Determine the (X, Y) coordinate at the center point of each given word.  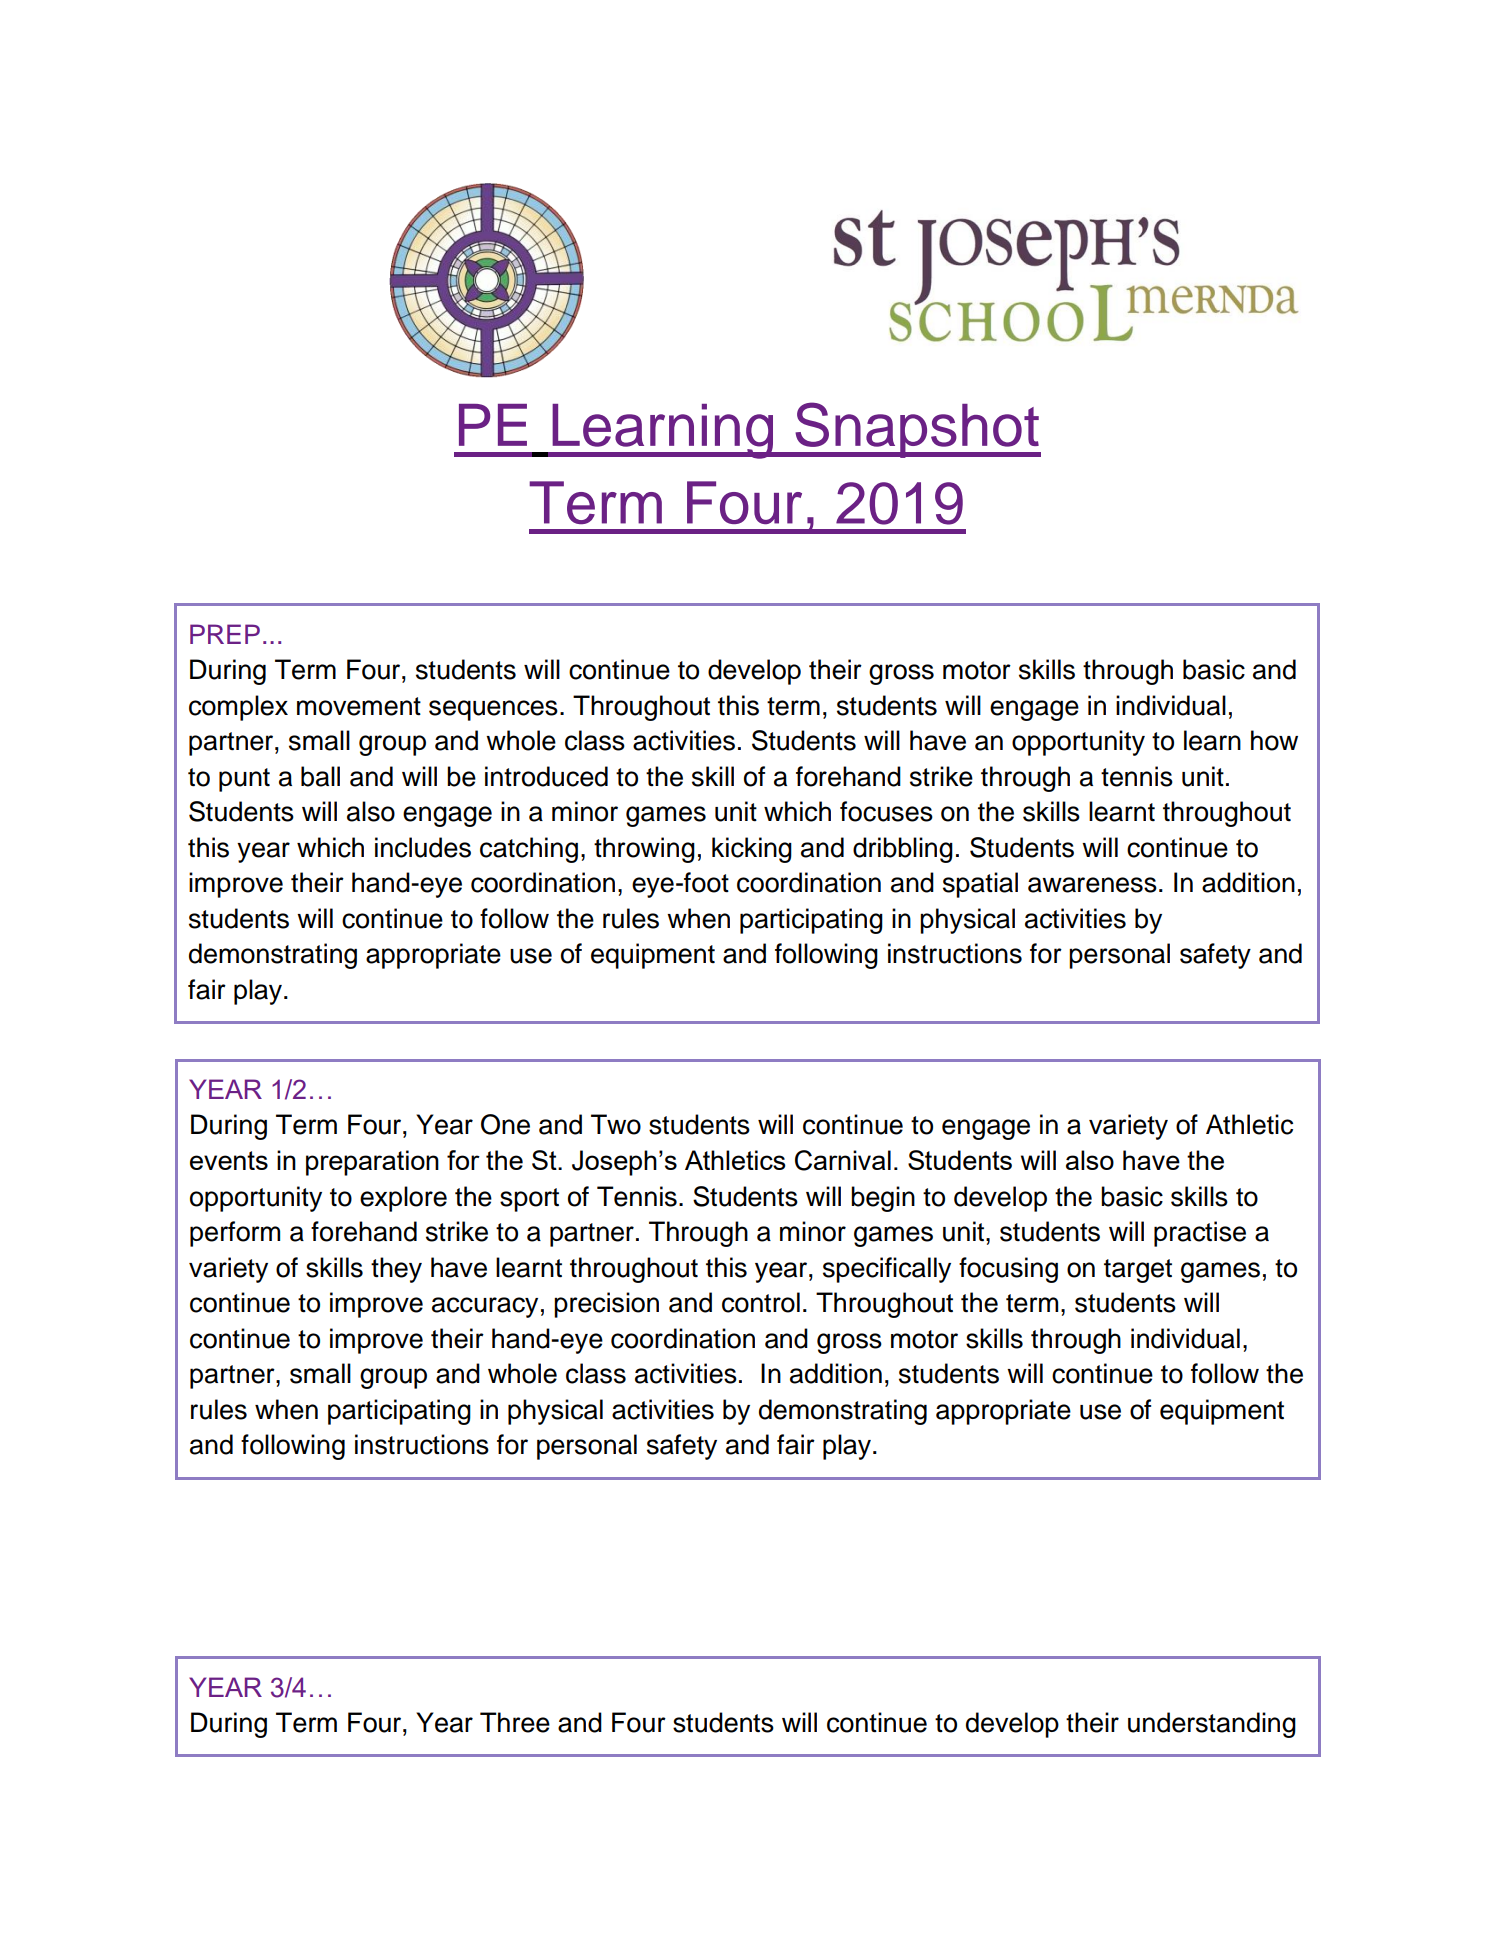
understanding (1212, 1725)
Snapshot (917, 430)
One (505, 1124)
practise (1200, 1234)
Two (616, 1124)
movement (359, 706)
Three (515, 1722)
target (1138, 1271)
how (1274, 740)
